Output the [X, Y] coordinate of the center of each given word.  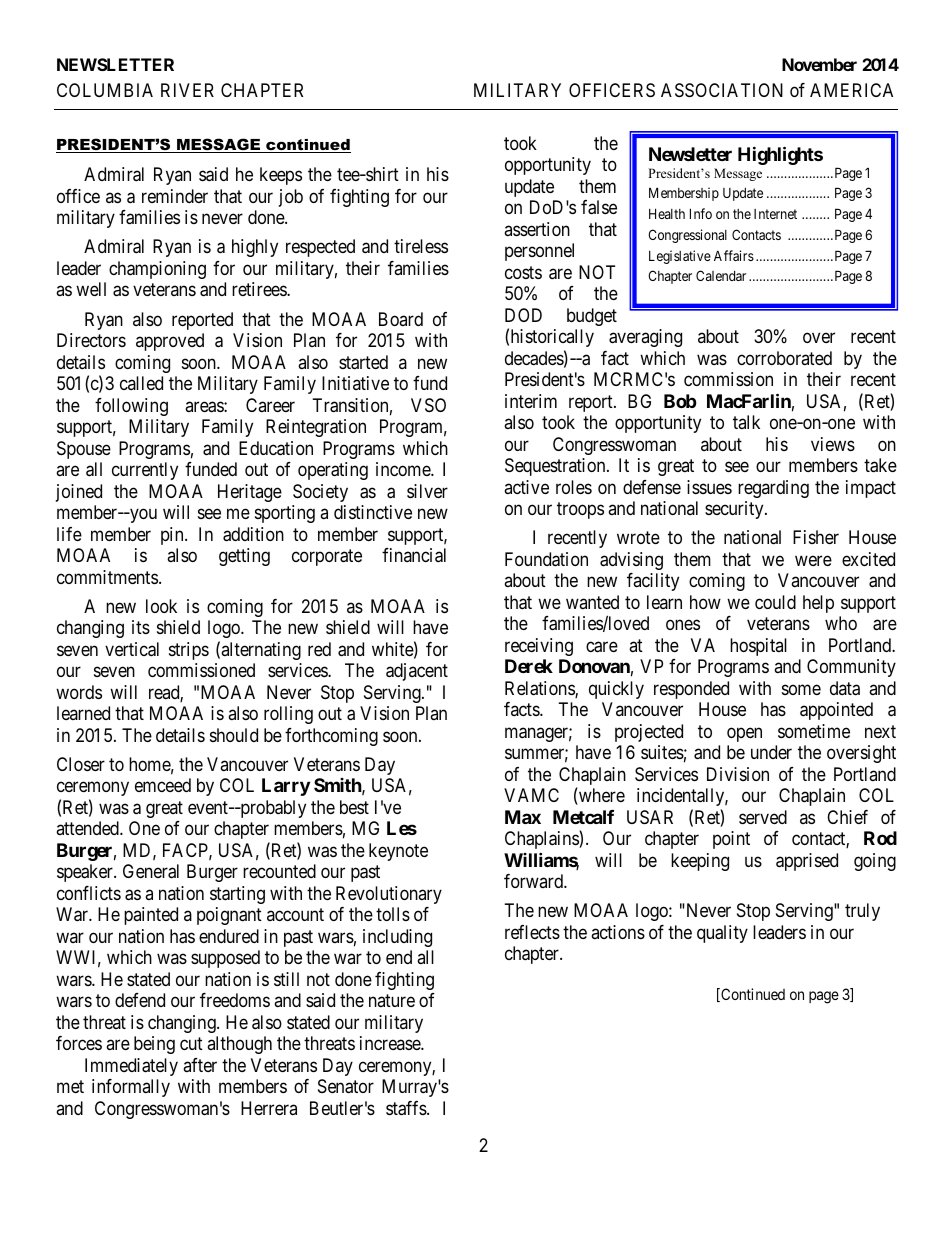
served [763, 817]
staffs [407, 1108]
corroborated [784, 358]
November [819, 64]
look [161, 606]
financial [414, 555]
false [599, 207]
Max [523, 817]
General [151, 871]
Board [401, 319]
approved [170, 342]
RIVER [187, 90]
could [775, 602]
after [200, 1065]
